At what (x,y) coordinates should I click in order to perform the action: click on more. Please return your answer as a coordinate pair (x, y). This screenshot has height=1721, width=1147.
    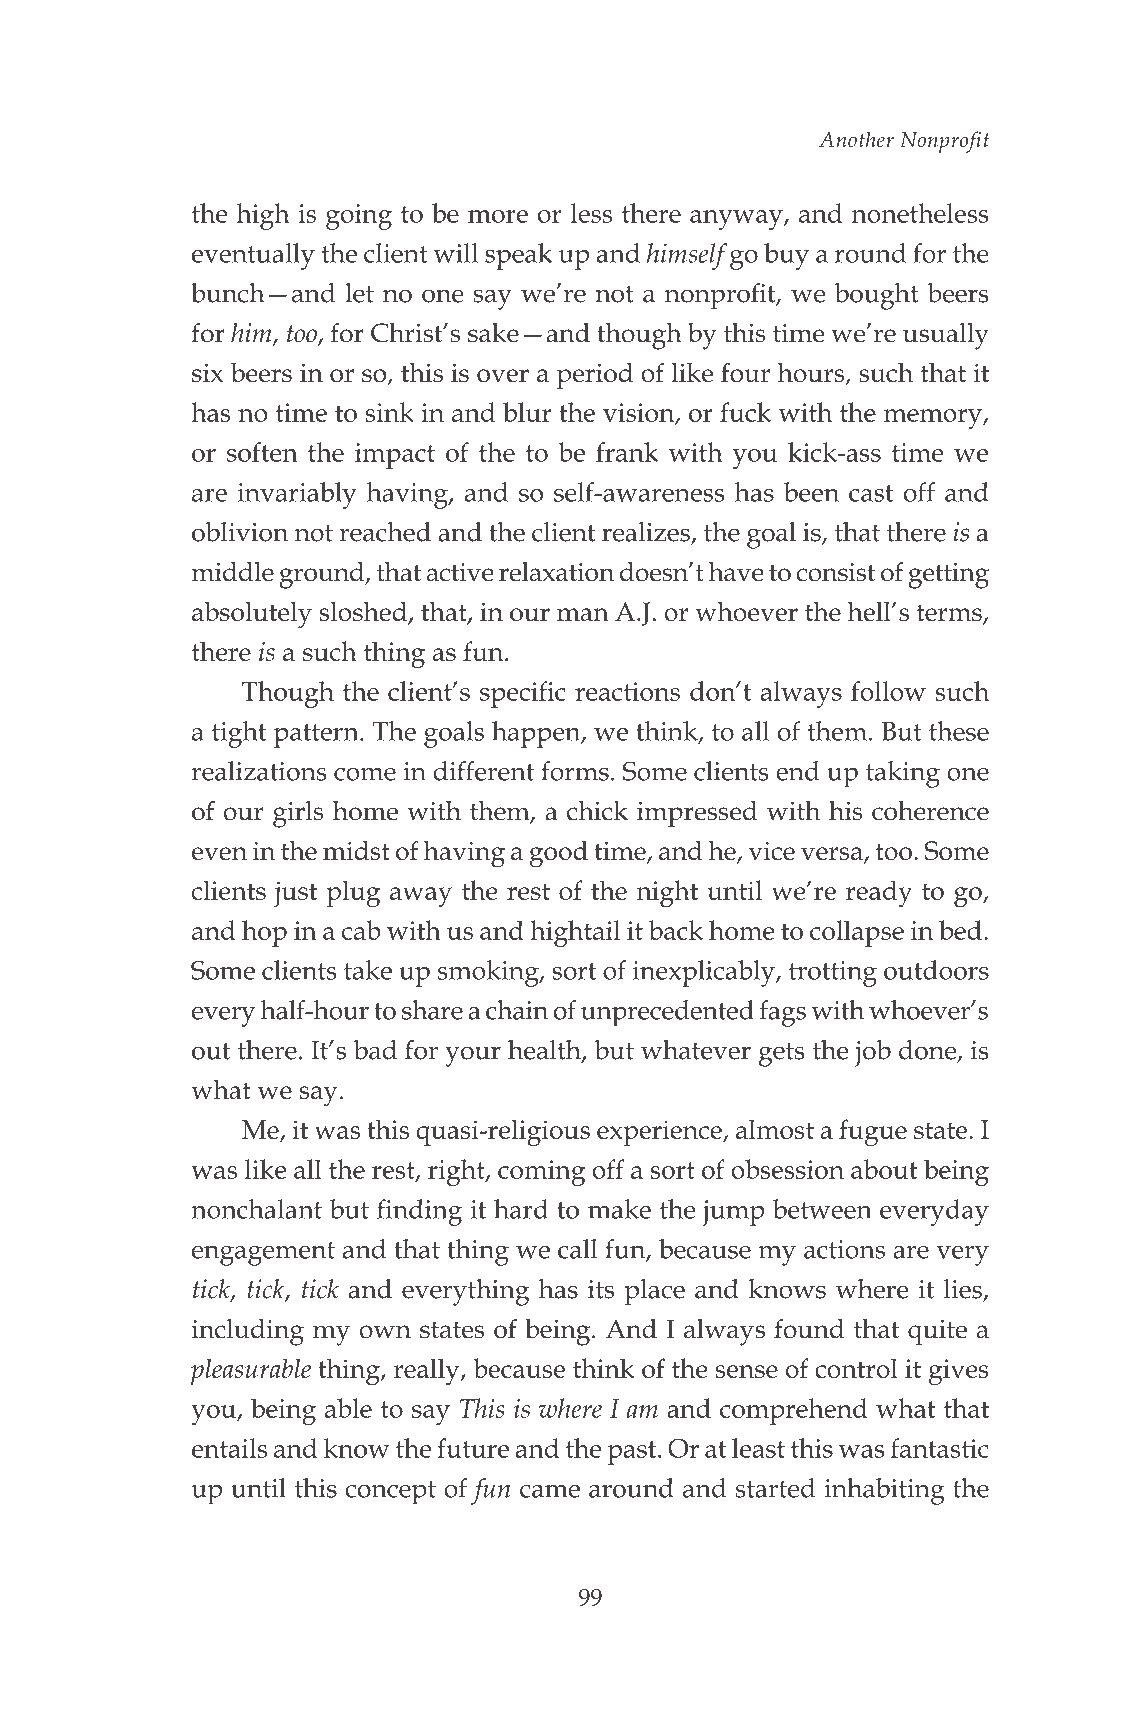
    Looking at the image, I should click on (498, 216).
